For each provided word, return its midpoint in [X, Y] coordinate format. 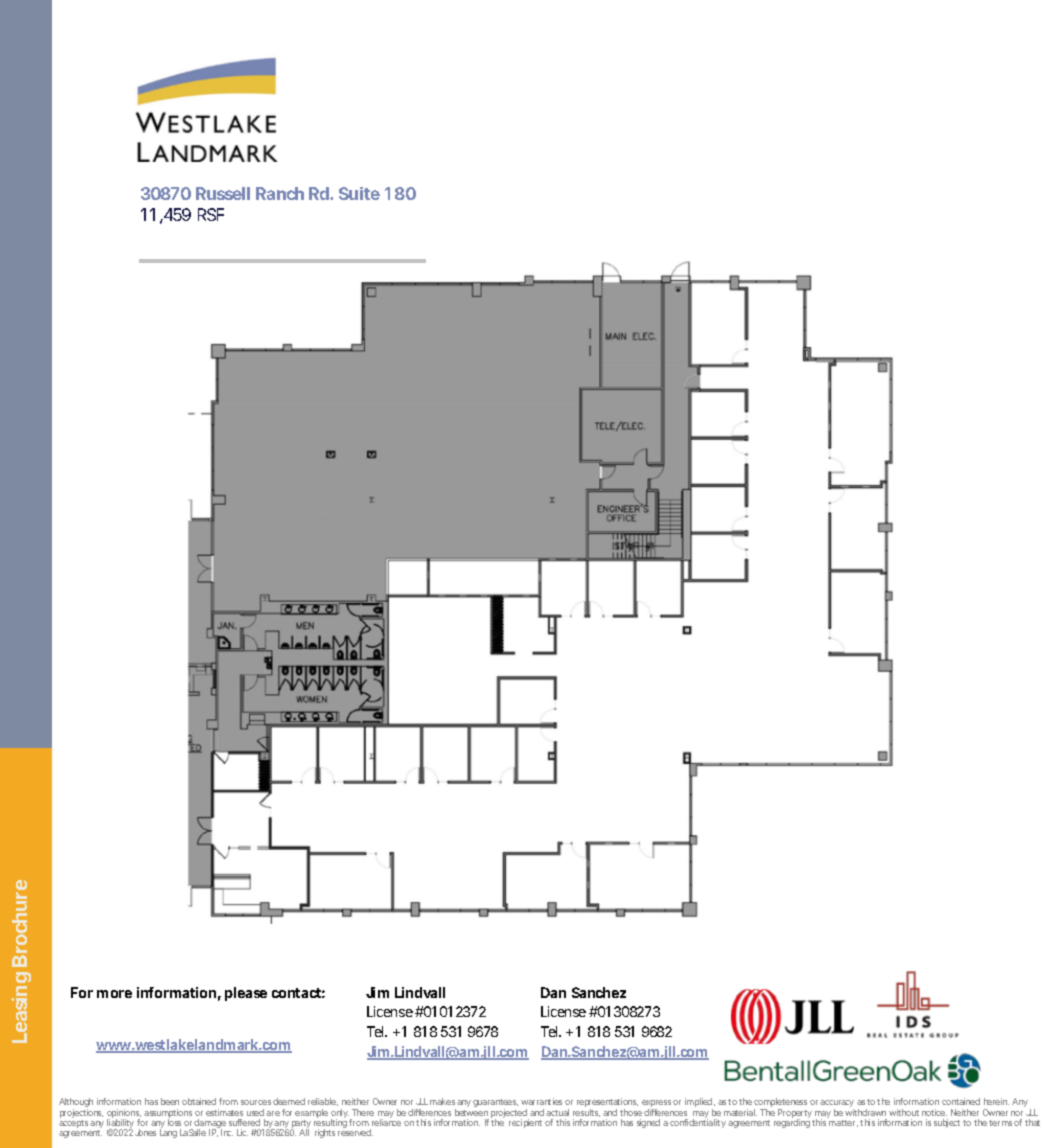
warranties [541, 1101]
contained [961, 1101]
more [114, 994]
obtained [199, 1101]
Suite [359, 193]
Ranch [280, 193]
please [246, 994]
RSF [211, 214]
